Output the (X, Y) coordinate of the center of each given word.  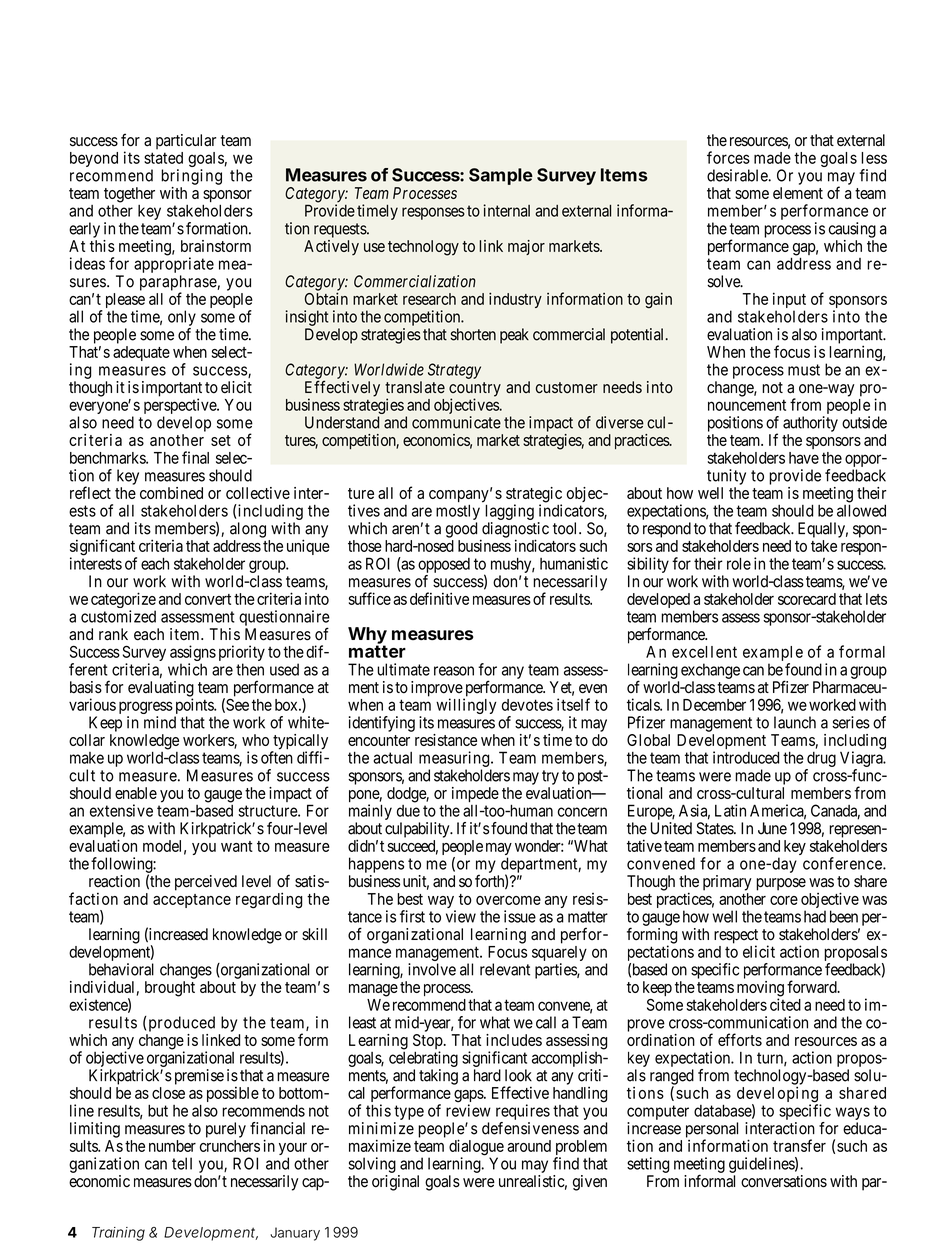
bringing (191, 177)
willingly (466, 706)
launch (795, 722)
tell (182, 1163)
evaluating (161, 690)
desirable (738, 175)
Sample (501, 176)
